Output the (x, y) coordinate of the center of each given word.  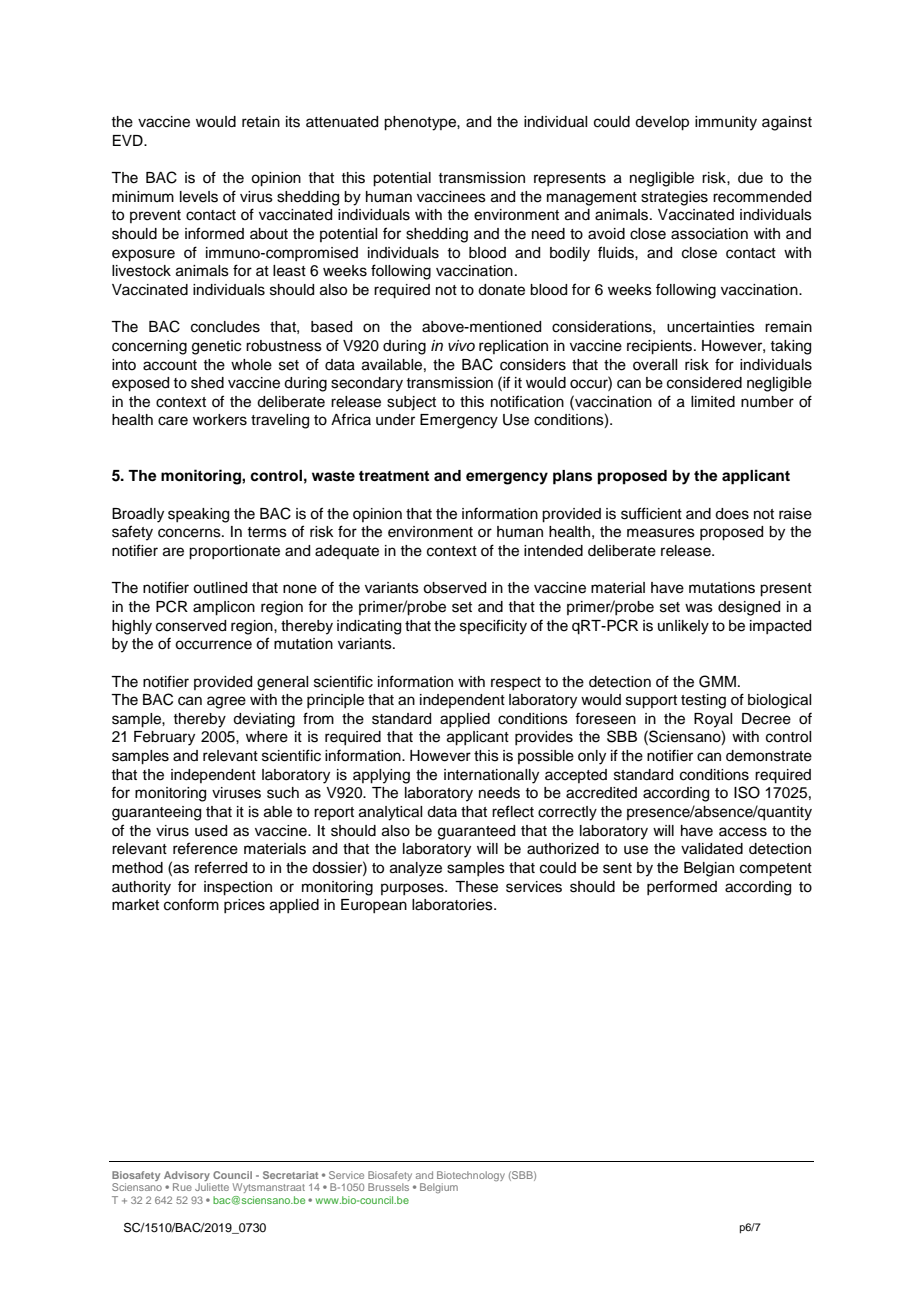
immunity (726, 123)
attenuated (342, 122)
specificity (493, 627)
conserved (191, 626)
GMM (717, 681)
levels (199, 197)
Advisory (187, 1177)
